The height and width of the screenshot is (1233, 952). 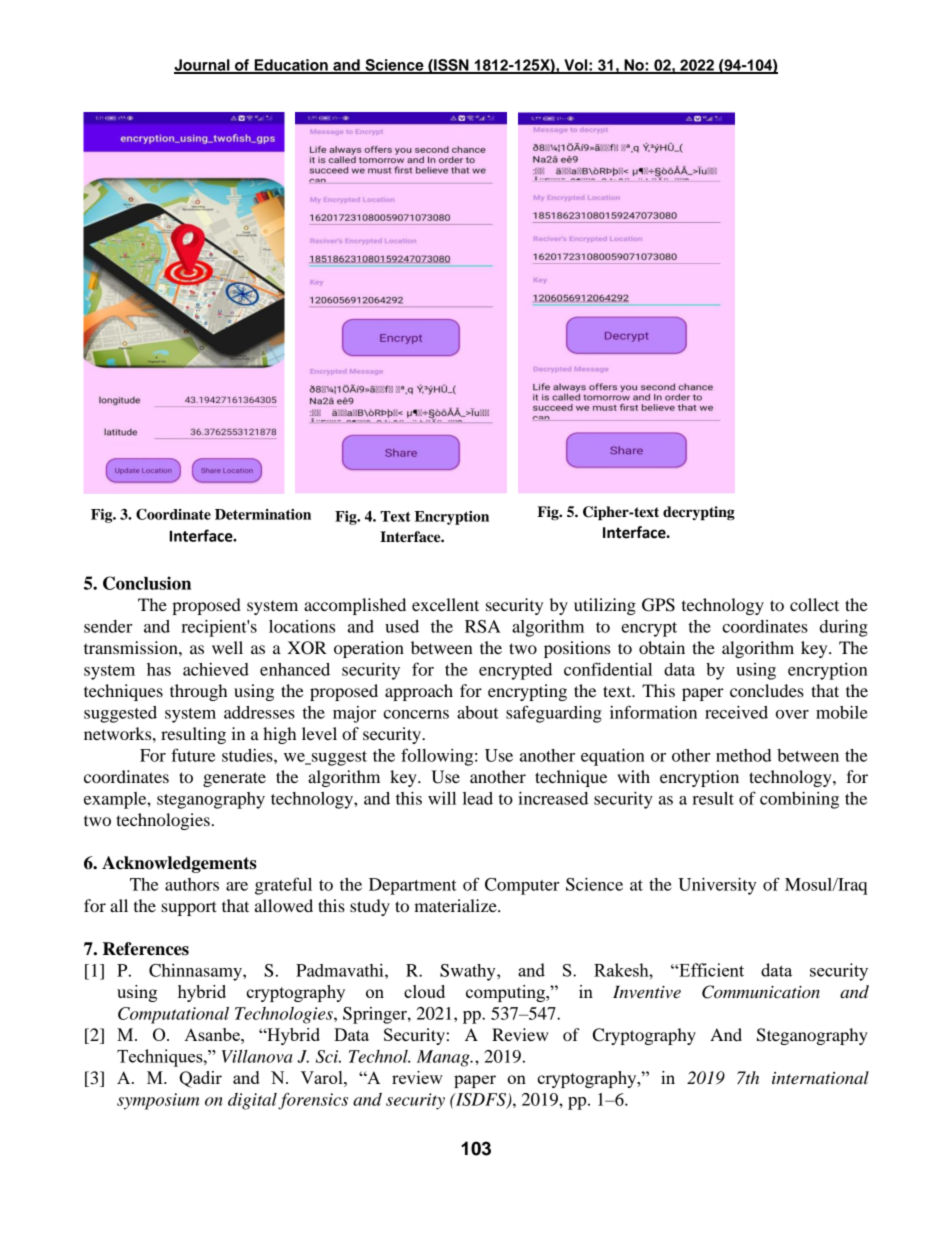 What do you see at coordinates (699, 513) in the screenshot?
I see `decrypting` at bounding box center [699, 513].
